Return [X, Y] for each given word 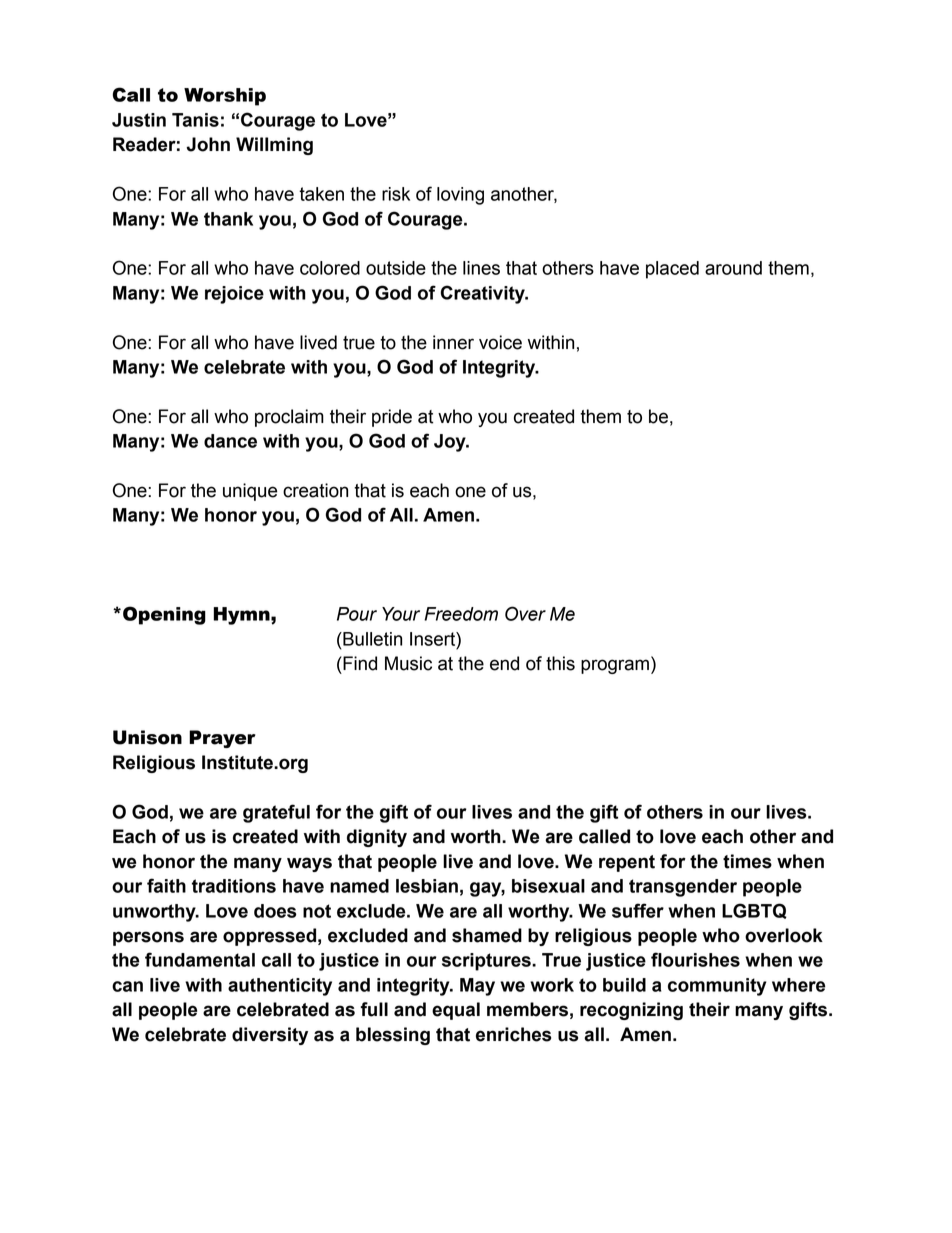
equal [456, 1011]
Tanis [195, 120]
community [717, 987]
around [733, 268]
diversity [270, 1036]
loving [460, 196]
